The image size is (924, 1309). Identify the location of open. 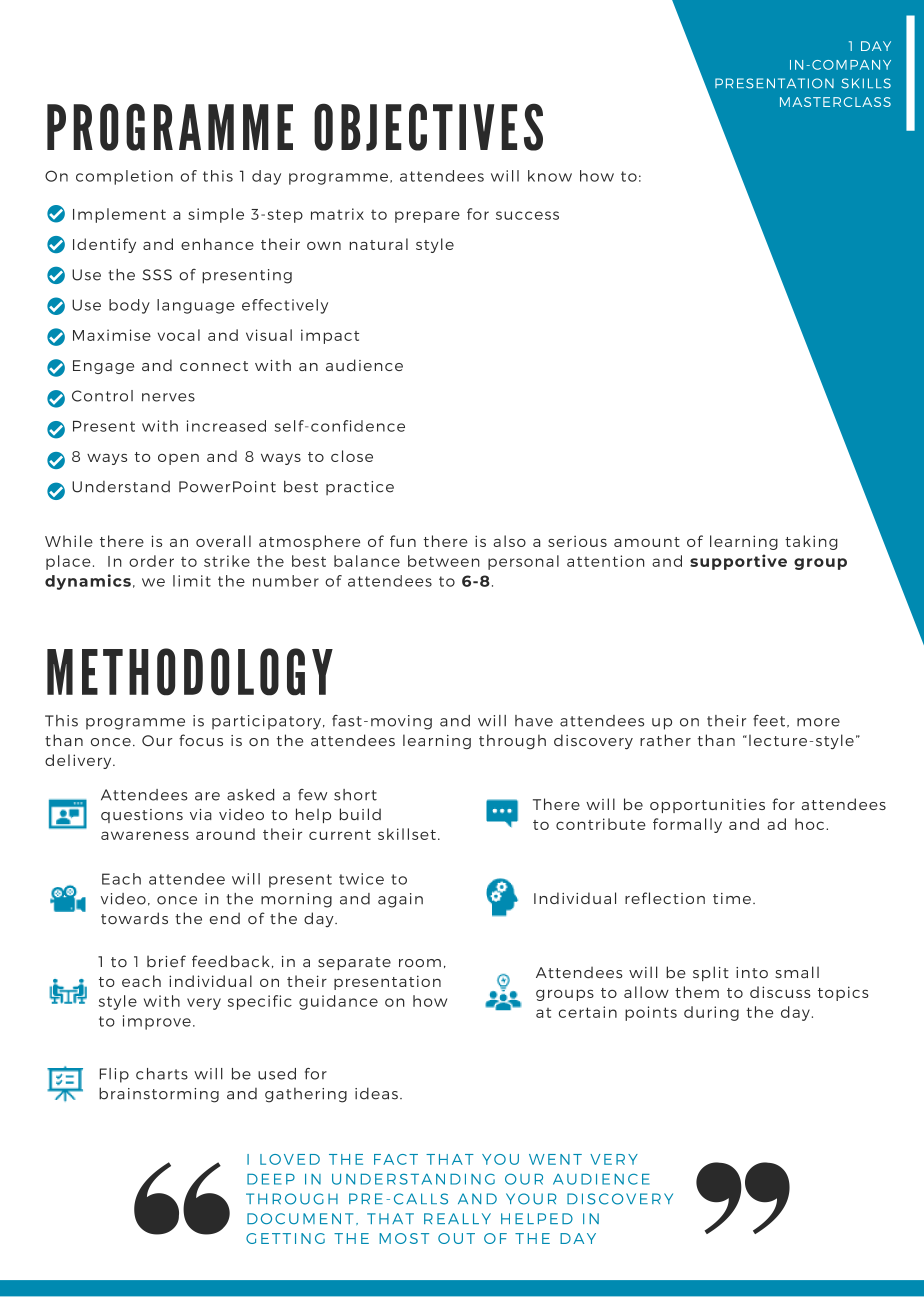
(178, 459).
